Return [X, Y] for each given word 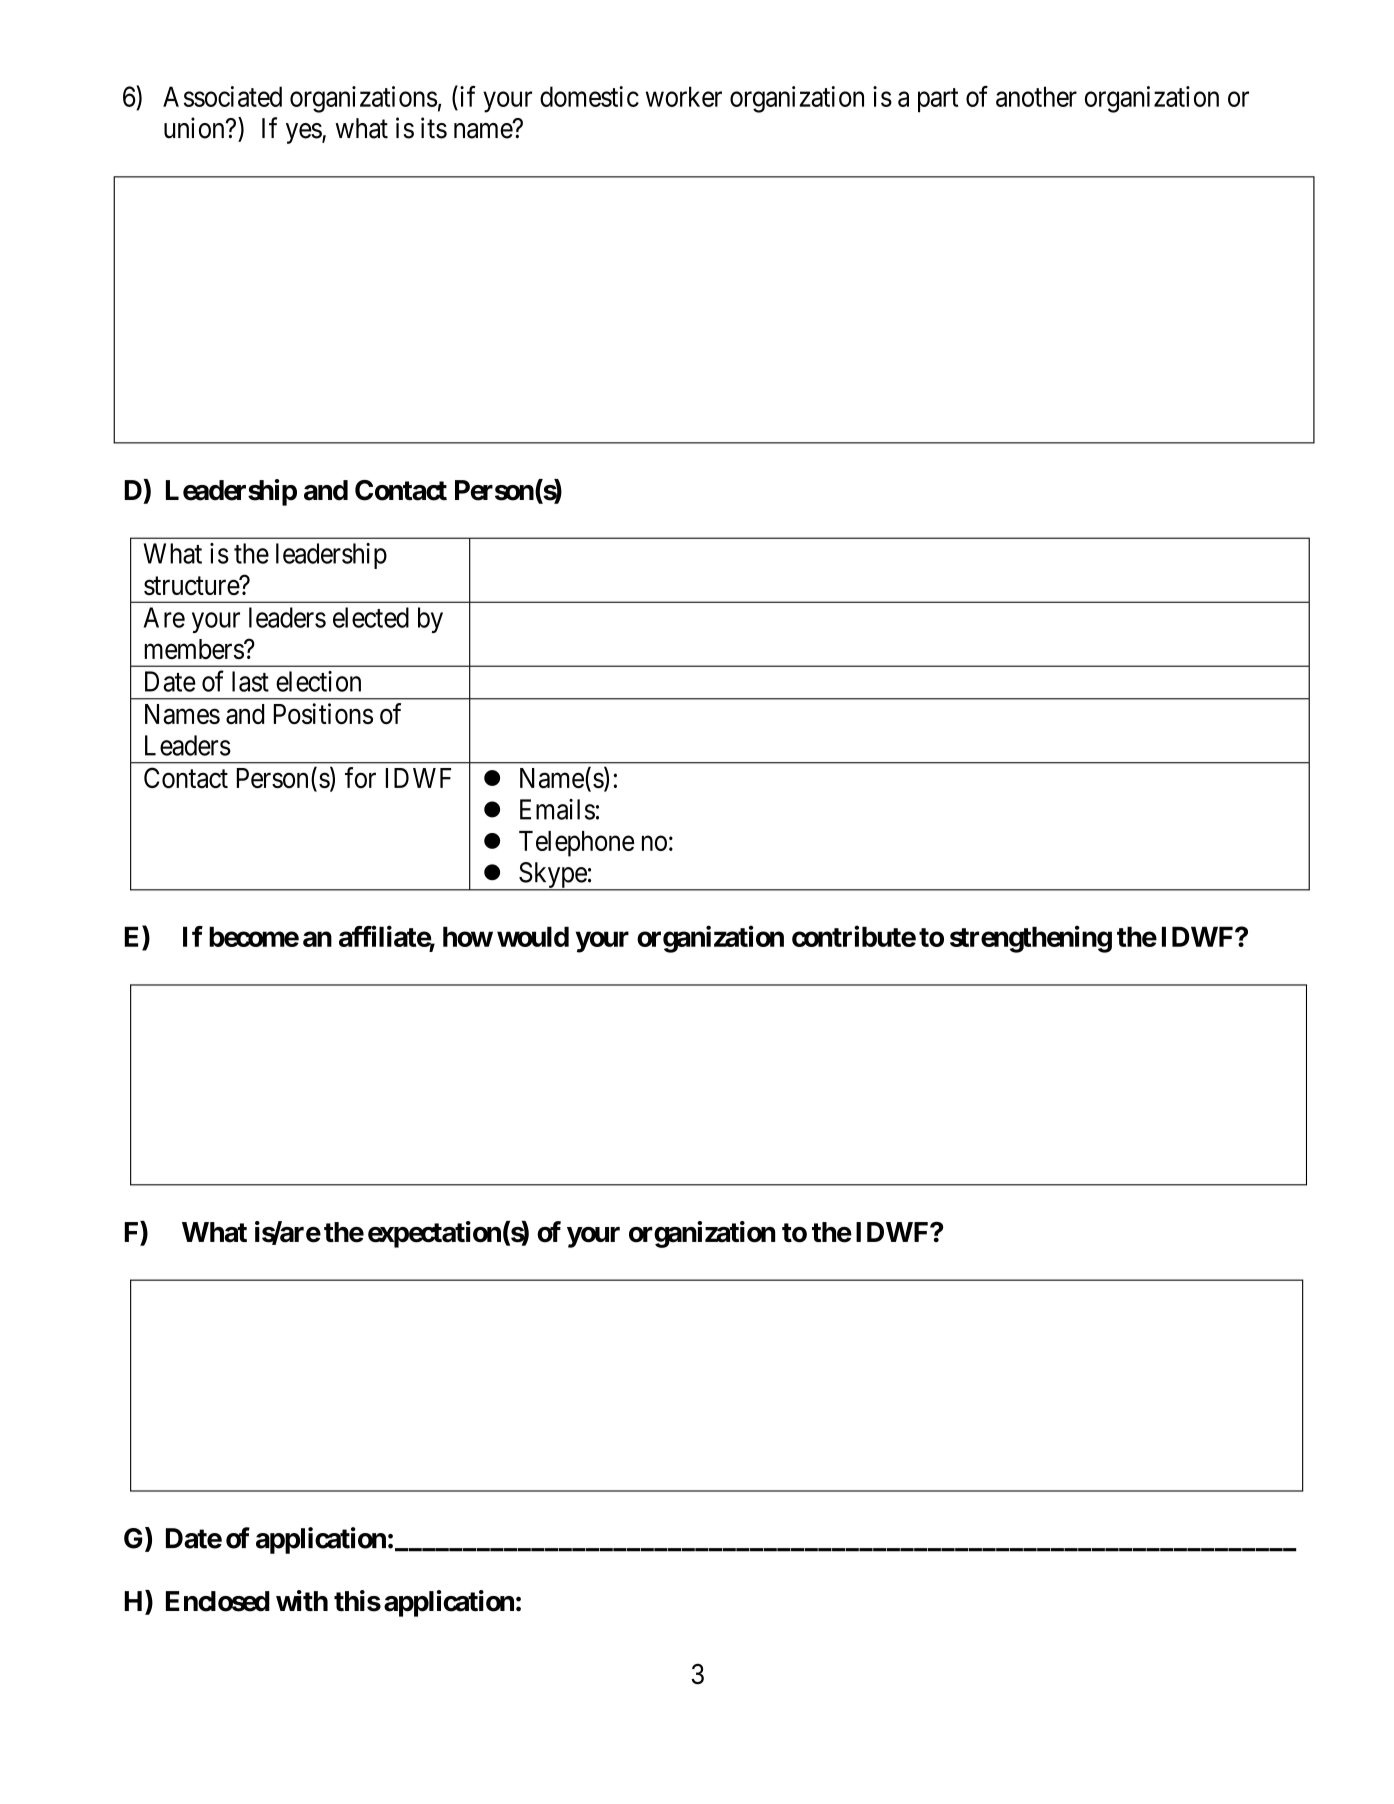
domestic [589, 96]
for [360, 777]
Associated [222, 96]
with [302, 1600]
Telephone [576, 844]
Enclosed [218, 1601]
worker [684, 96]
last [250, 681]
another [1036, 96]
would [533, 936]
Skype [552, 876]
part [938, 100]
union [195, 128]
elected [371, 617]
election [318, 681]
